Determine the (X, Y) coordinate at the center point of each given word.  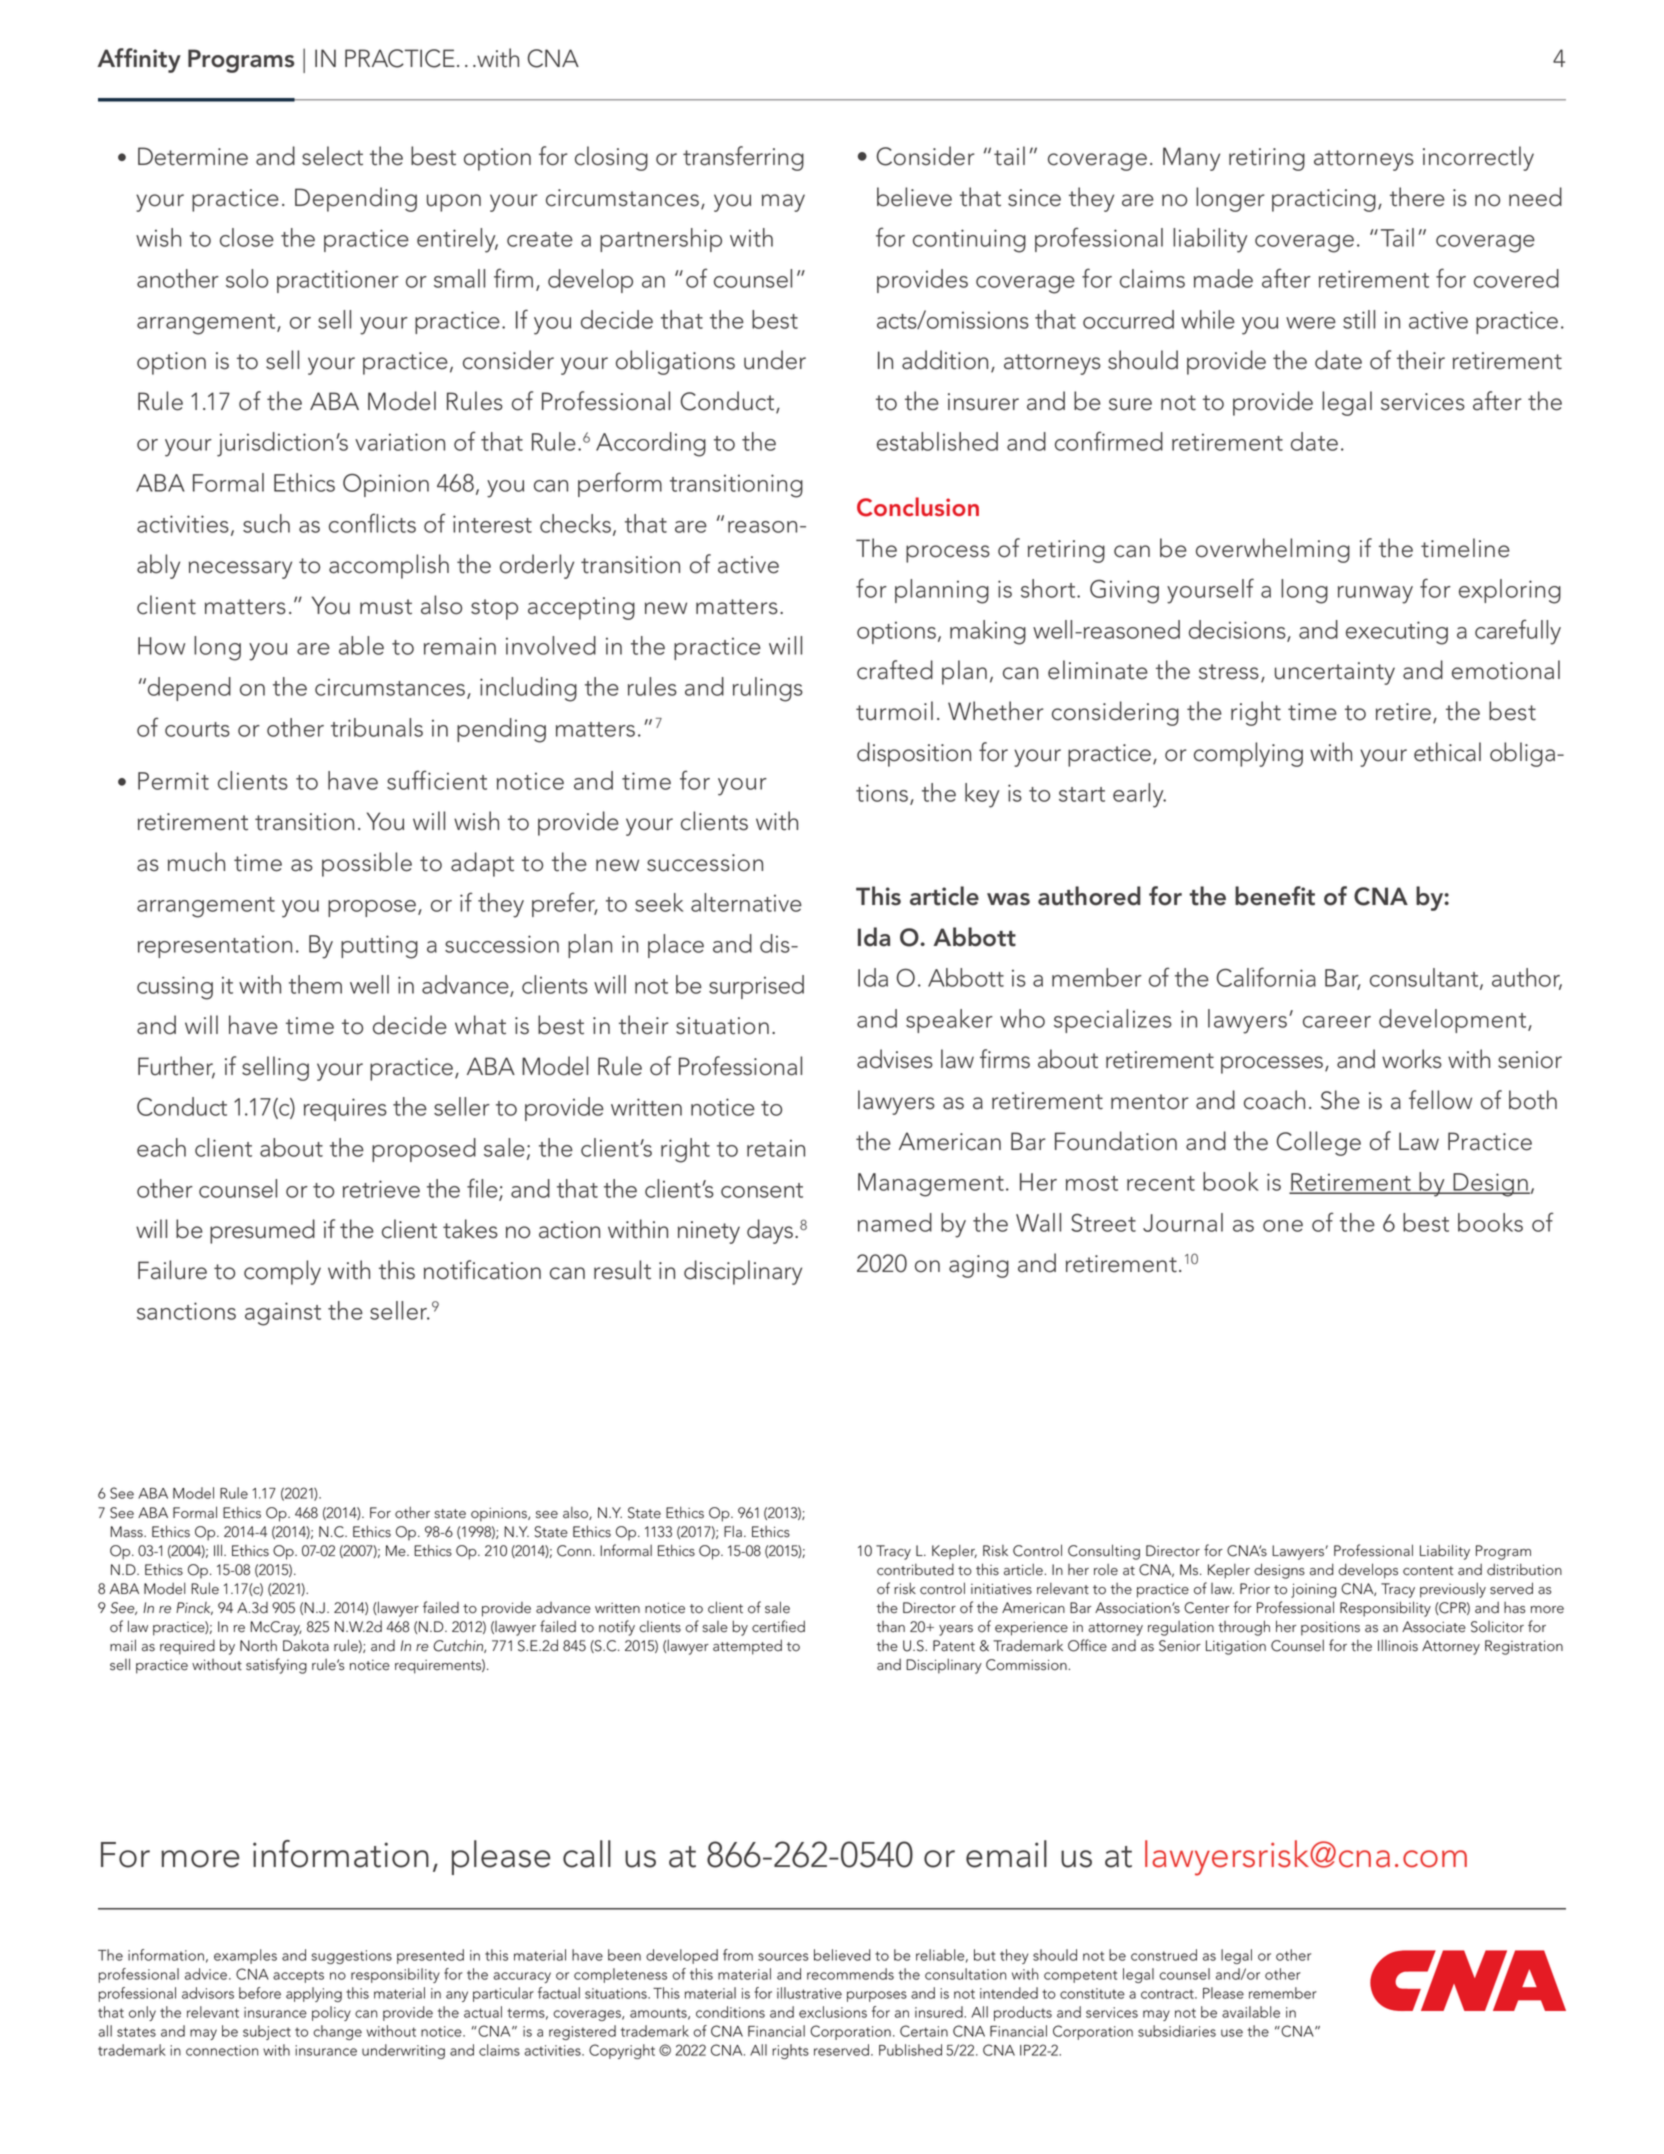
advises (895, 1059)
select (332, 156)
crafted (895, 670)
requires (345, 1109)
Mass (127, 1532)
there (1417, 197)
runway (1375, 595)
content (1428, 1571)
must (386, 607)
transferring (743, 158)
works (1412, 1059)
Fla (733, 1531)
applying (314, 1994)
